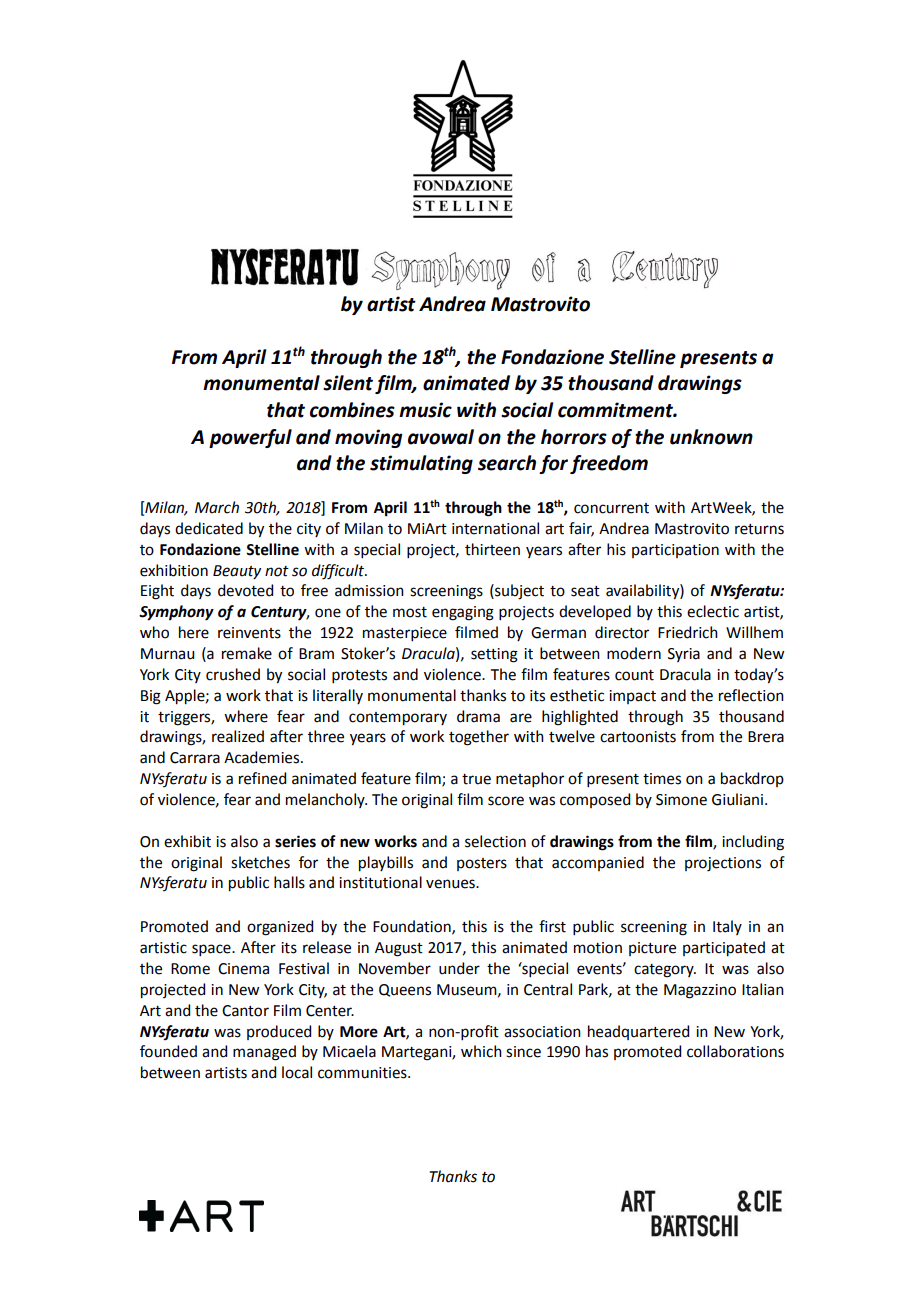 The image size is (924, 1308). What do you see at coordinates (250, 438) in the screenshot?
I see `powerful` at bounding box center [250, 438].
